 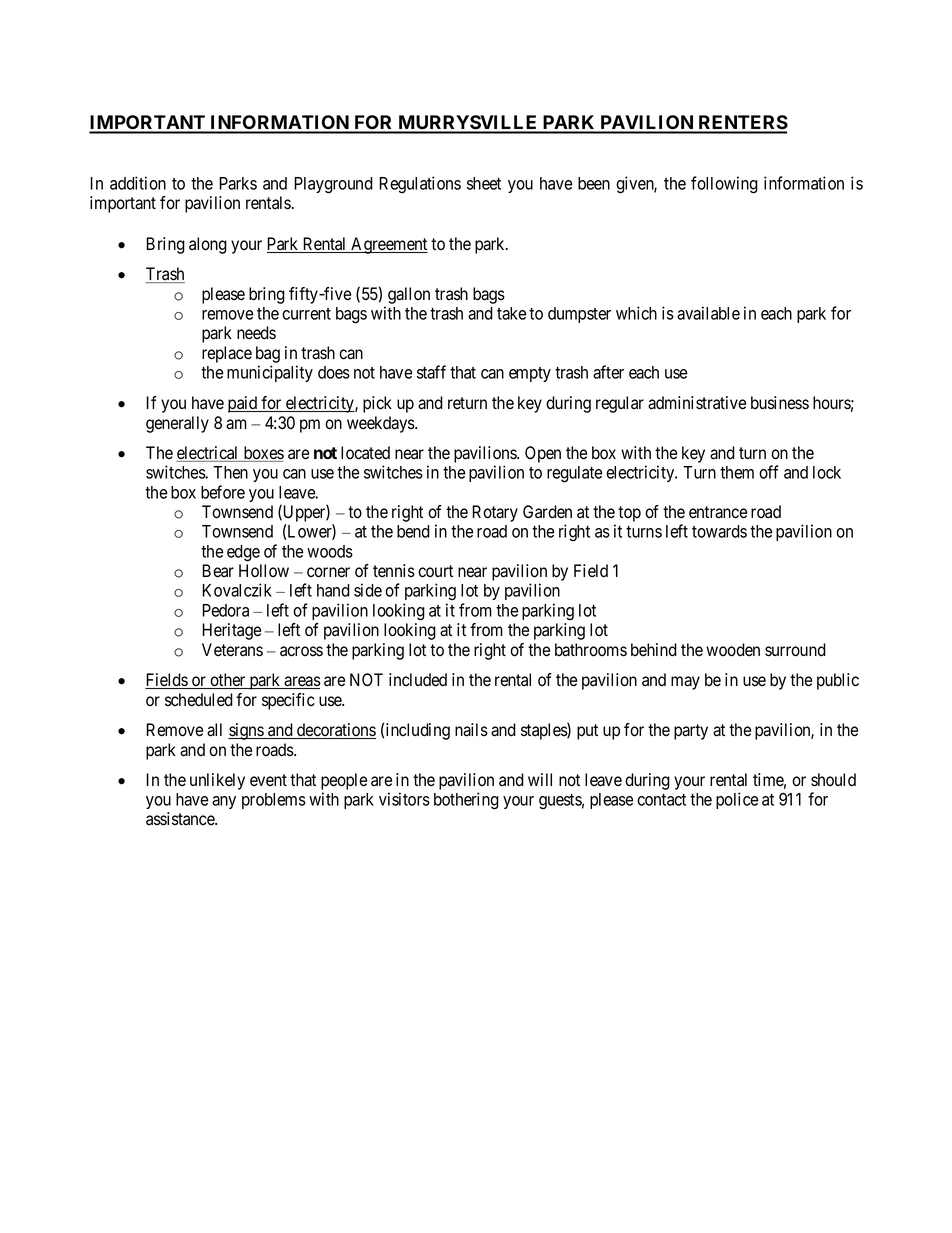 What do you see at coordinates (708, 313) in the page?
I see `available` at bounding box center [708, 313].
